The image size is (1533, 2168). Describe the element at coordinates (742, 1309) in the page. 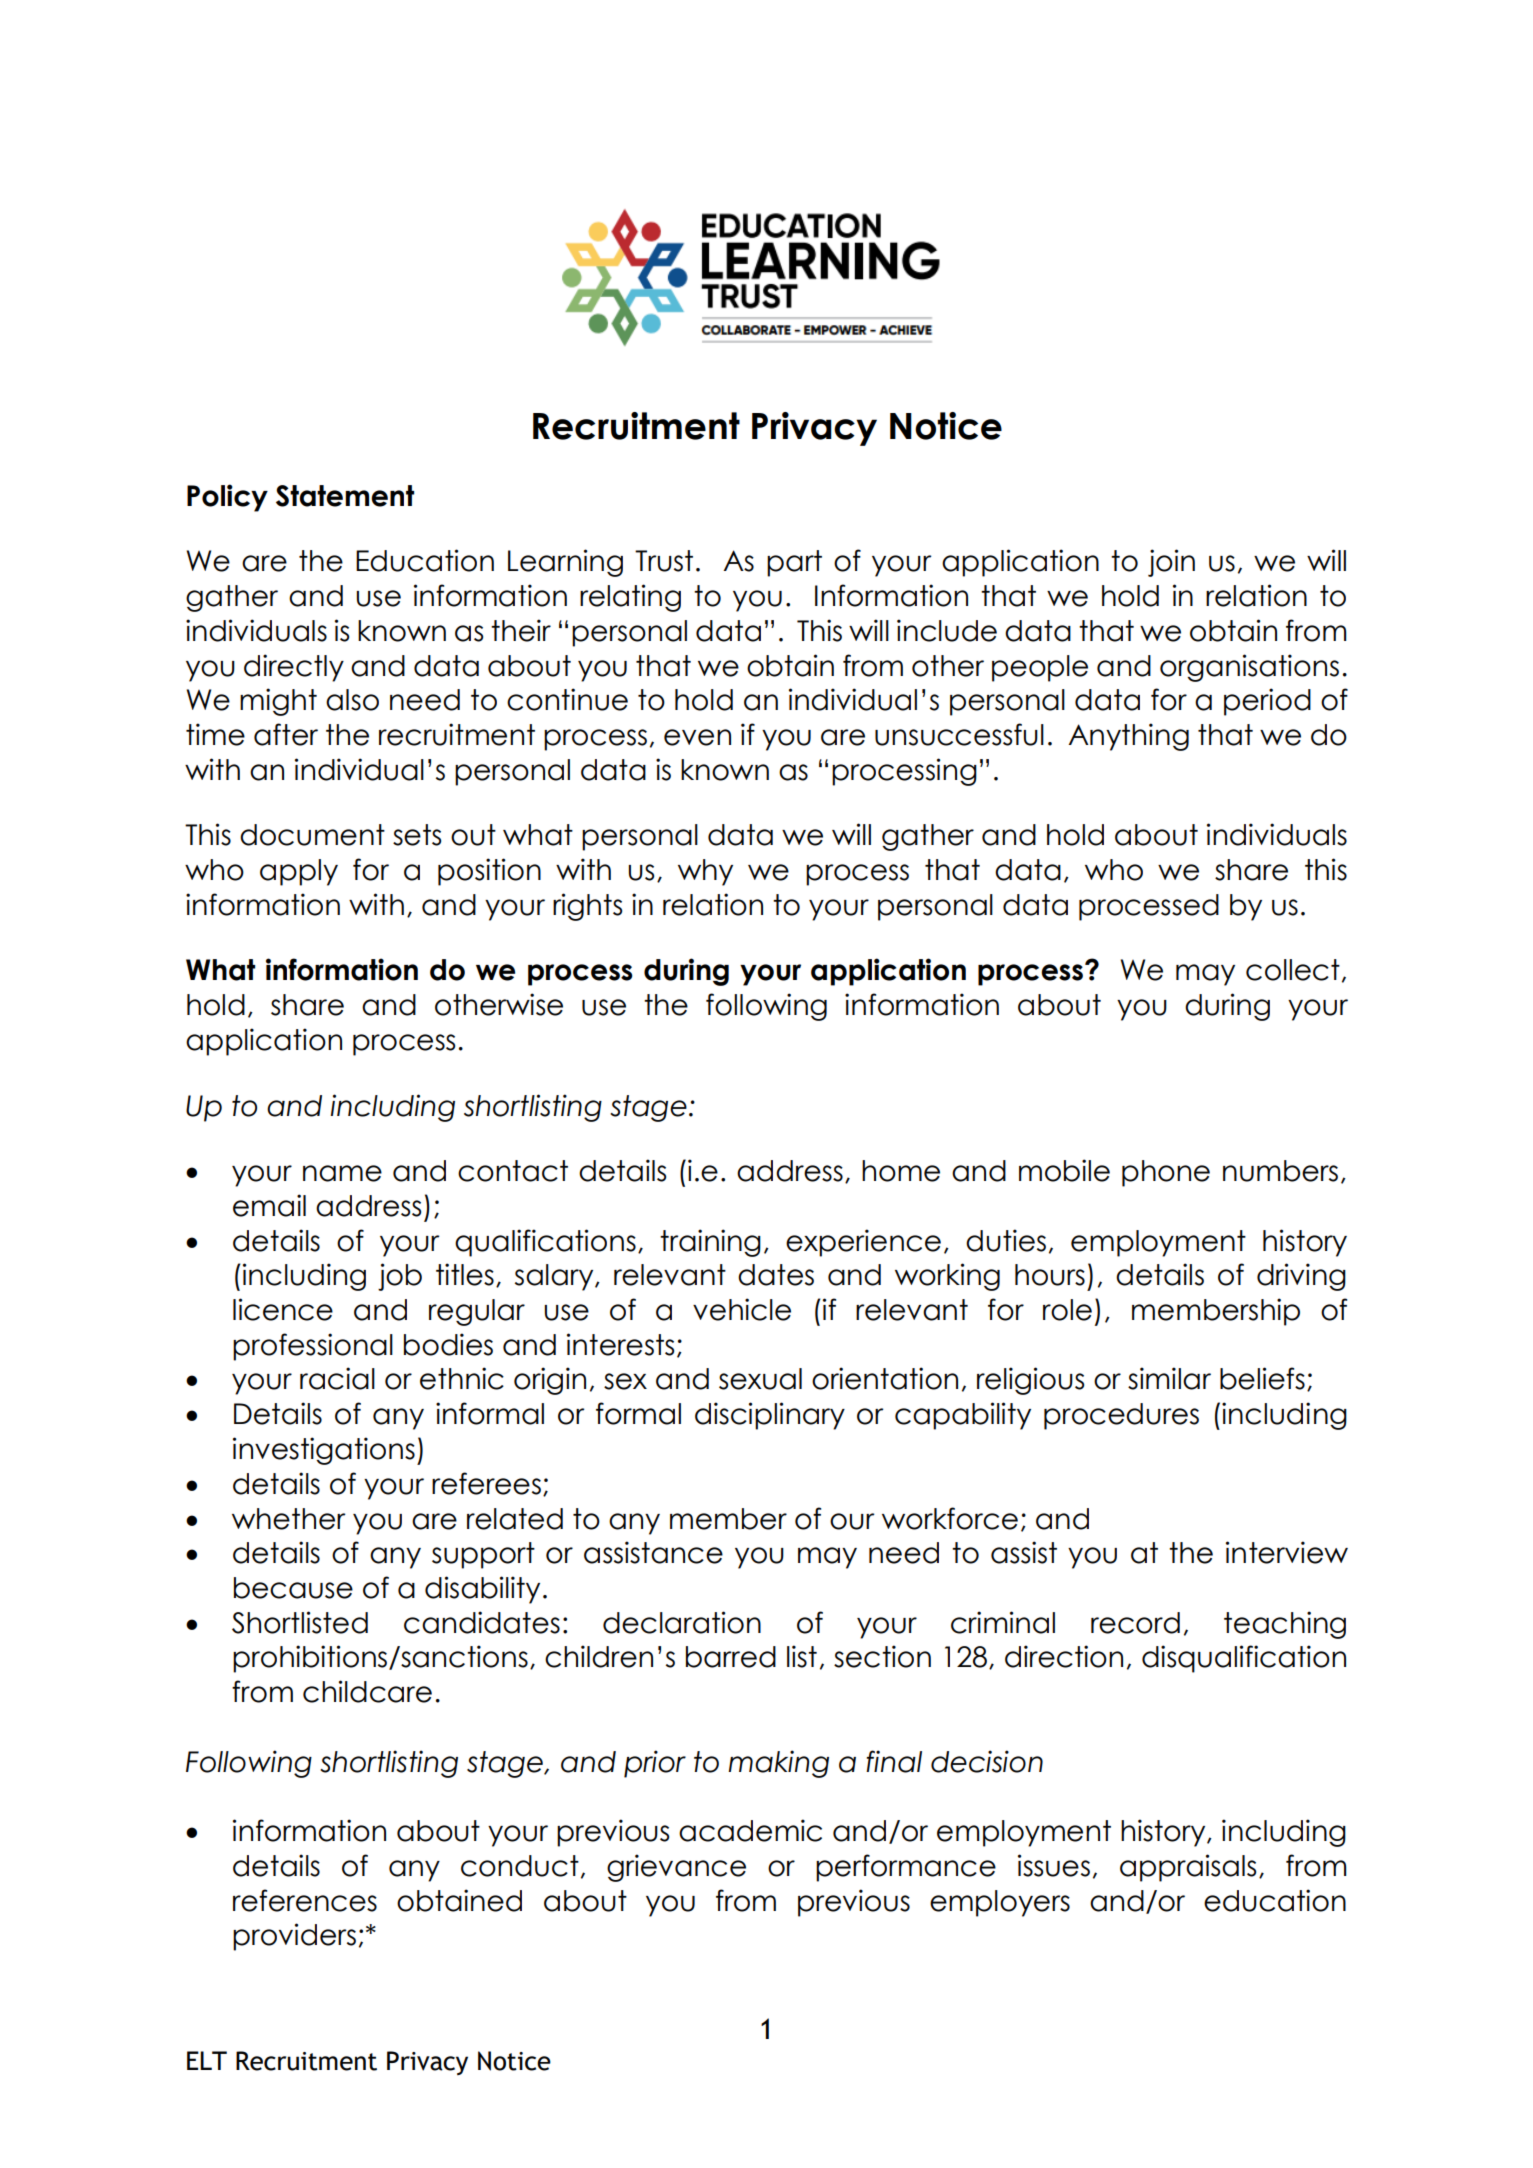

I see `vehicle` at that location.
